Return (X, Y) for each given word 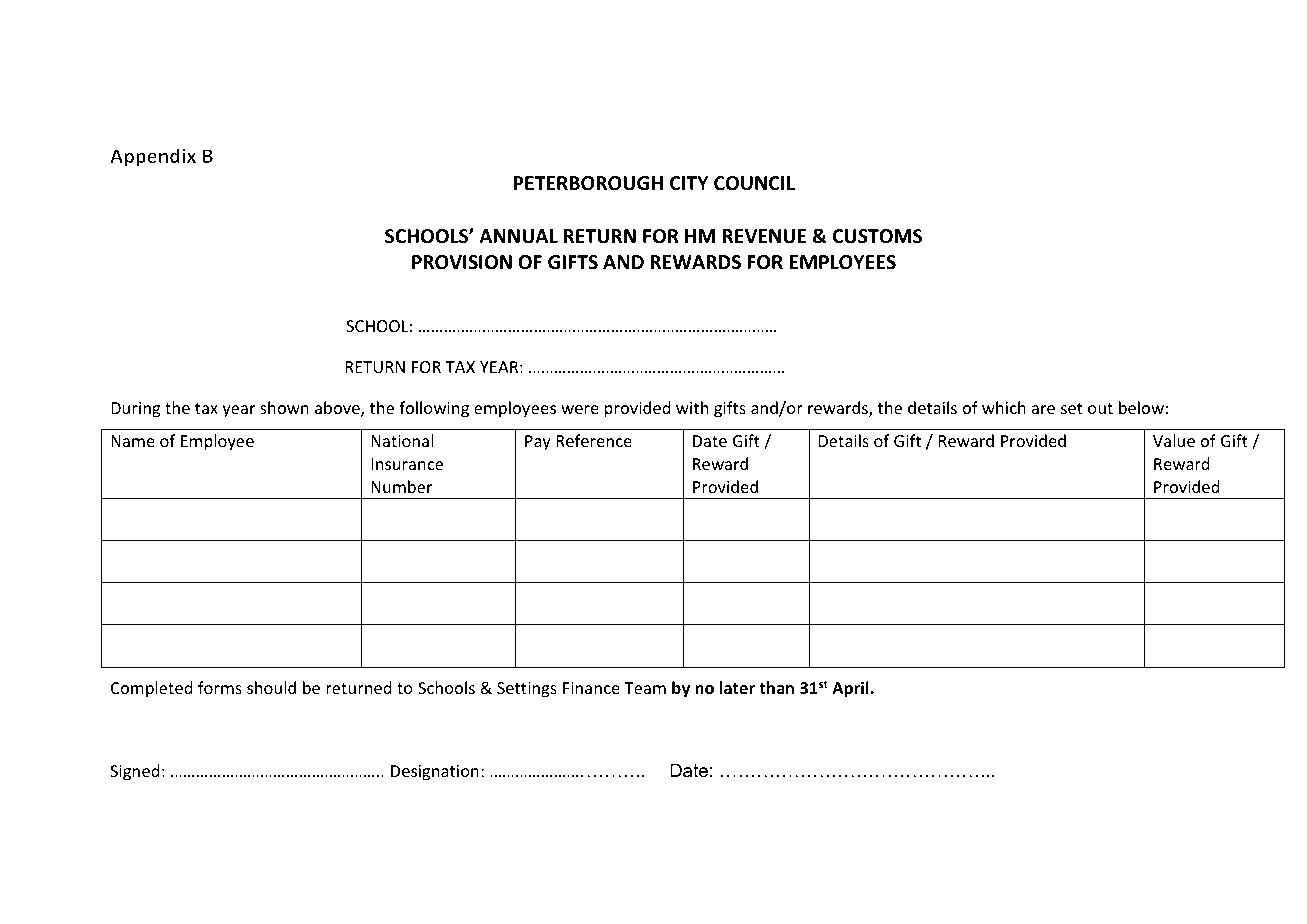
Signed (134, 772)
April (850, 689)
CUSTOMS (877, 236)
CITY (689, 183)
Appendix (153, 157)
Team (645, 688)
